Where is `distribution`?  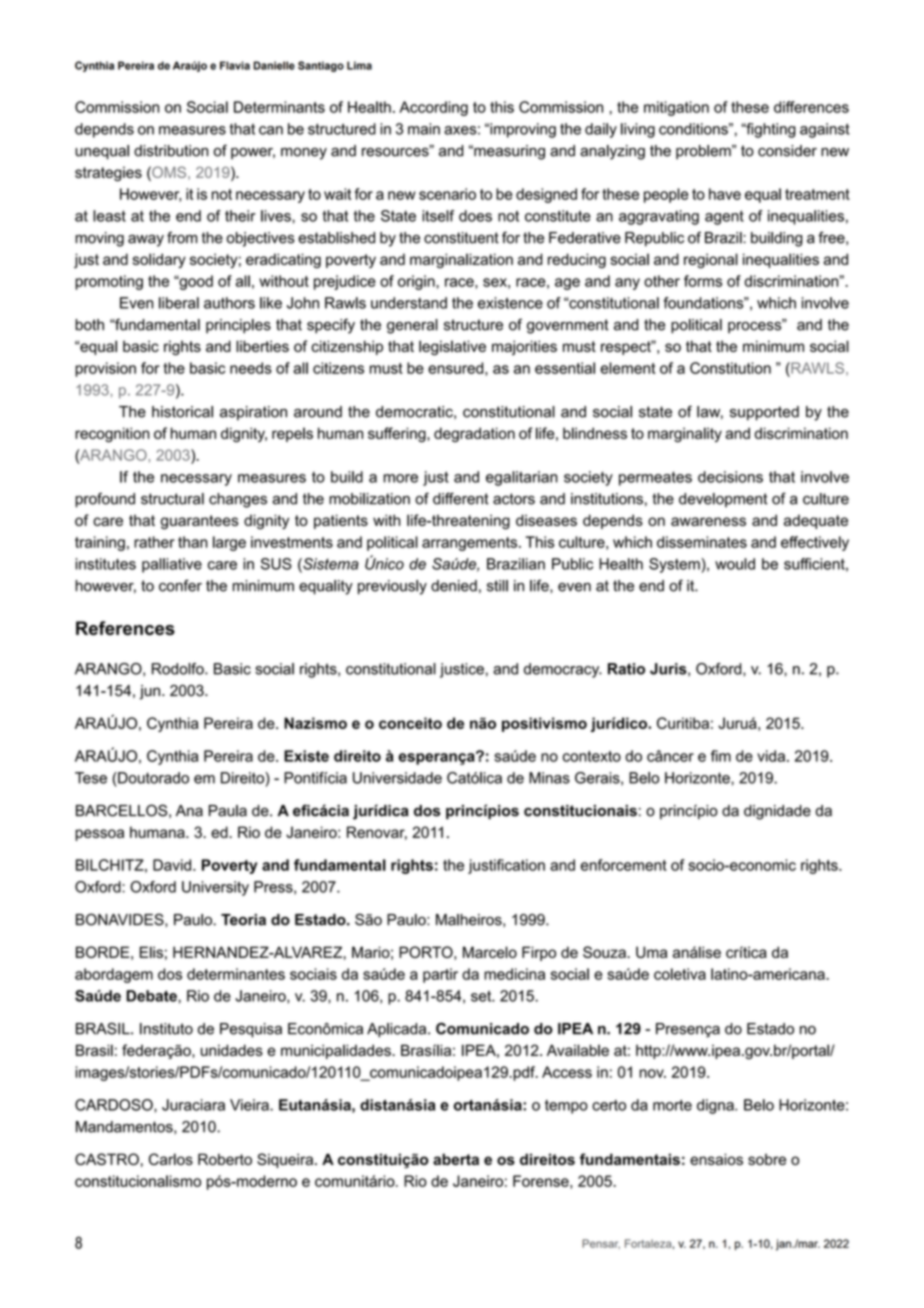
distribution is located at coordinates (171, 151).
